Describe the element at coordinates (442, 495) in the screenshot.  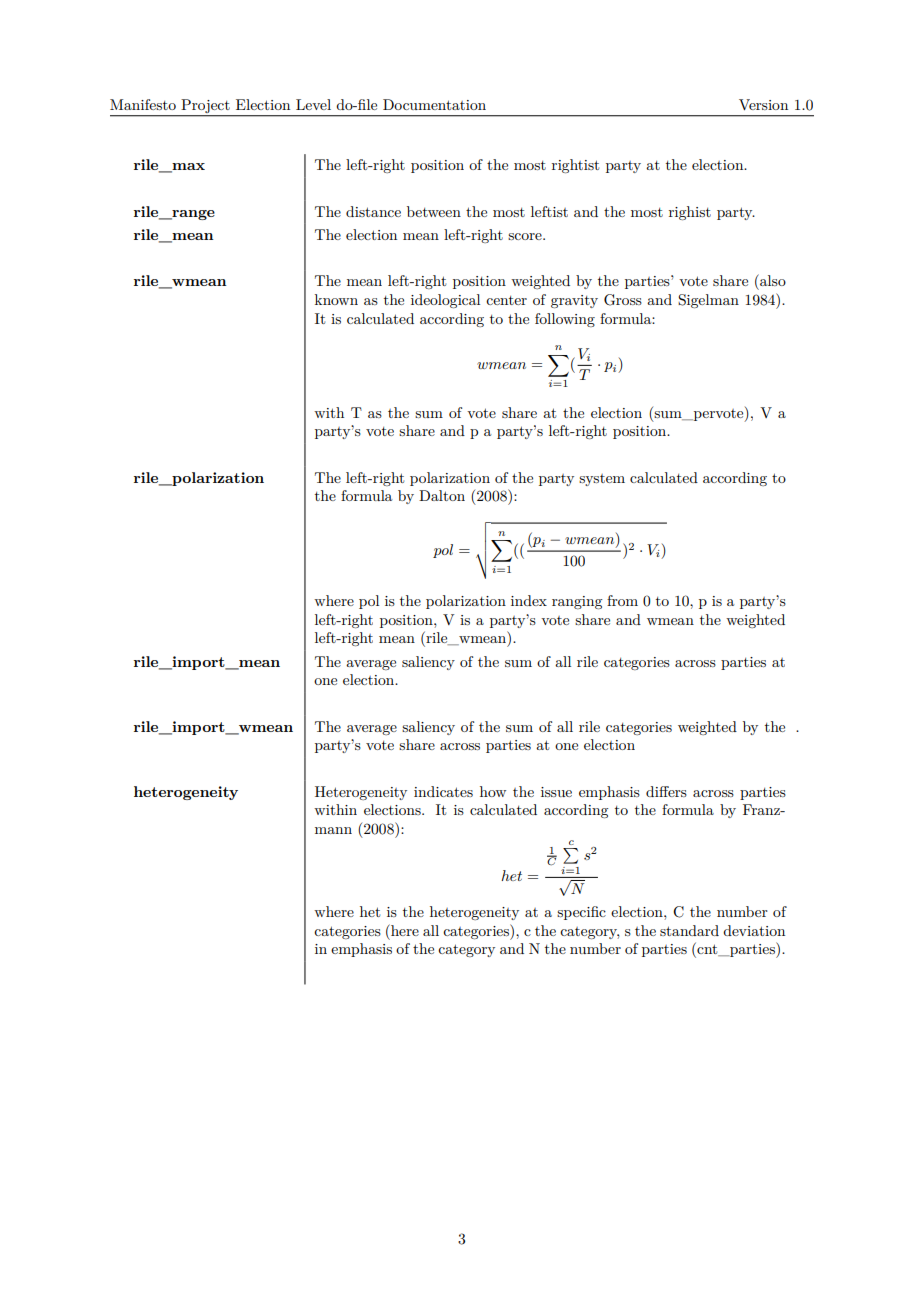
I see `Dalton` at that location.
